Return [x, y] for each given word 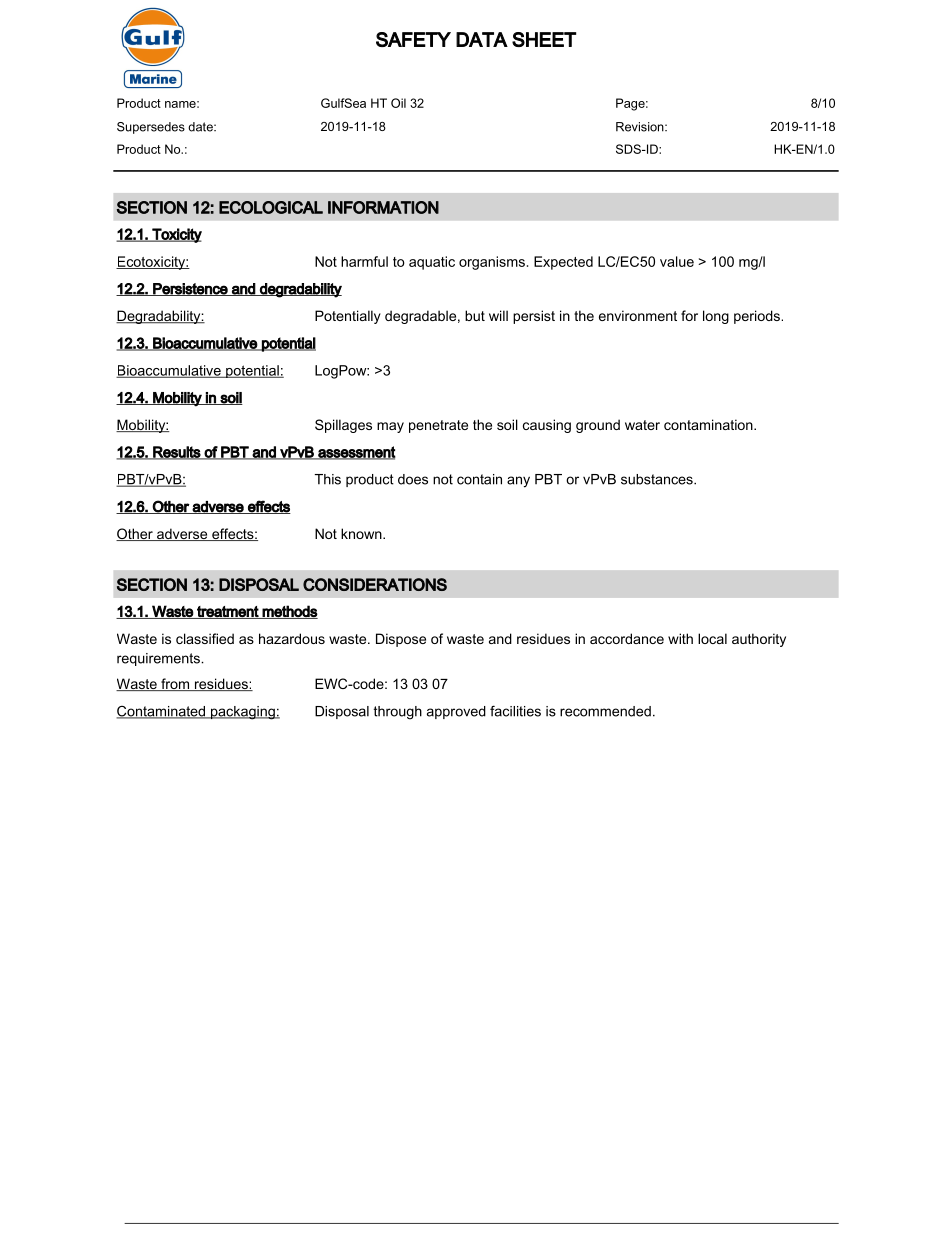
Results [176, 453]
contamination [709, 424]
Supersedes [151, 128]
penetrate [438, 426]
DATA [482, 39]
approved [456, 712]
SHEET [544, 39]
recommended [605, 711]
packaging [243, 713]
